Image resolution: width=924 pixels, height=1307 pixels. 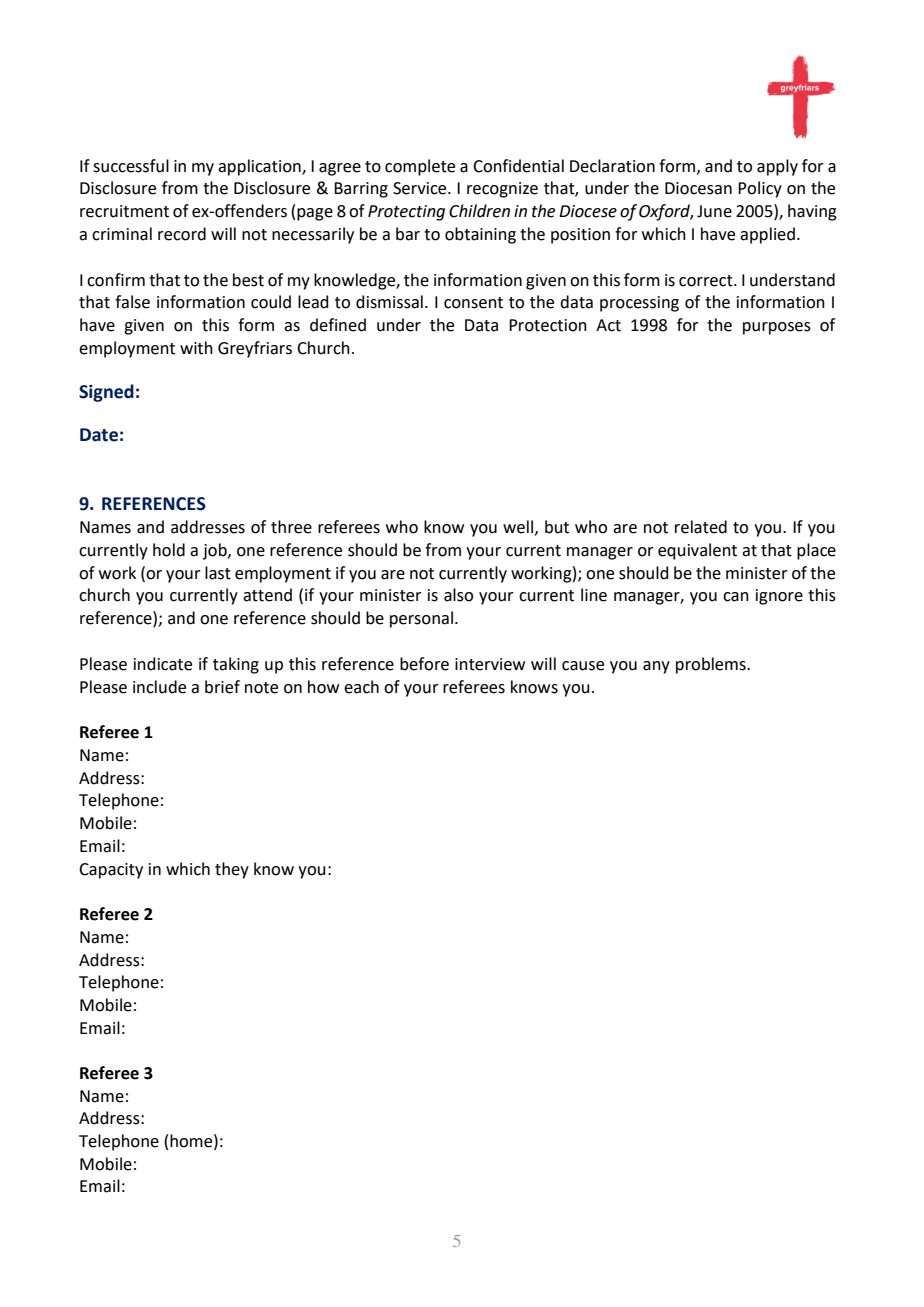 I want to click on Policy, so click(x=760, y=189).
